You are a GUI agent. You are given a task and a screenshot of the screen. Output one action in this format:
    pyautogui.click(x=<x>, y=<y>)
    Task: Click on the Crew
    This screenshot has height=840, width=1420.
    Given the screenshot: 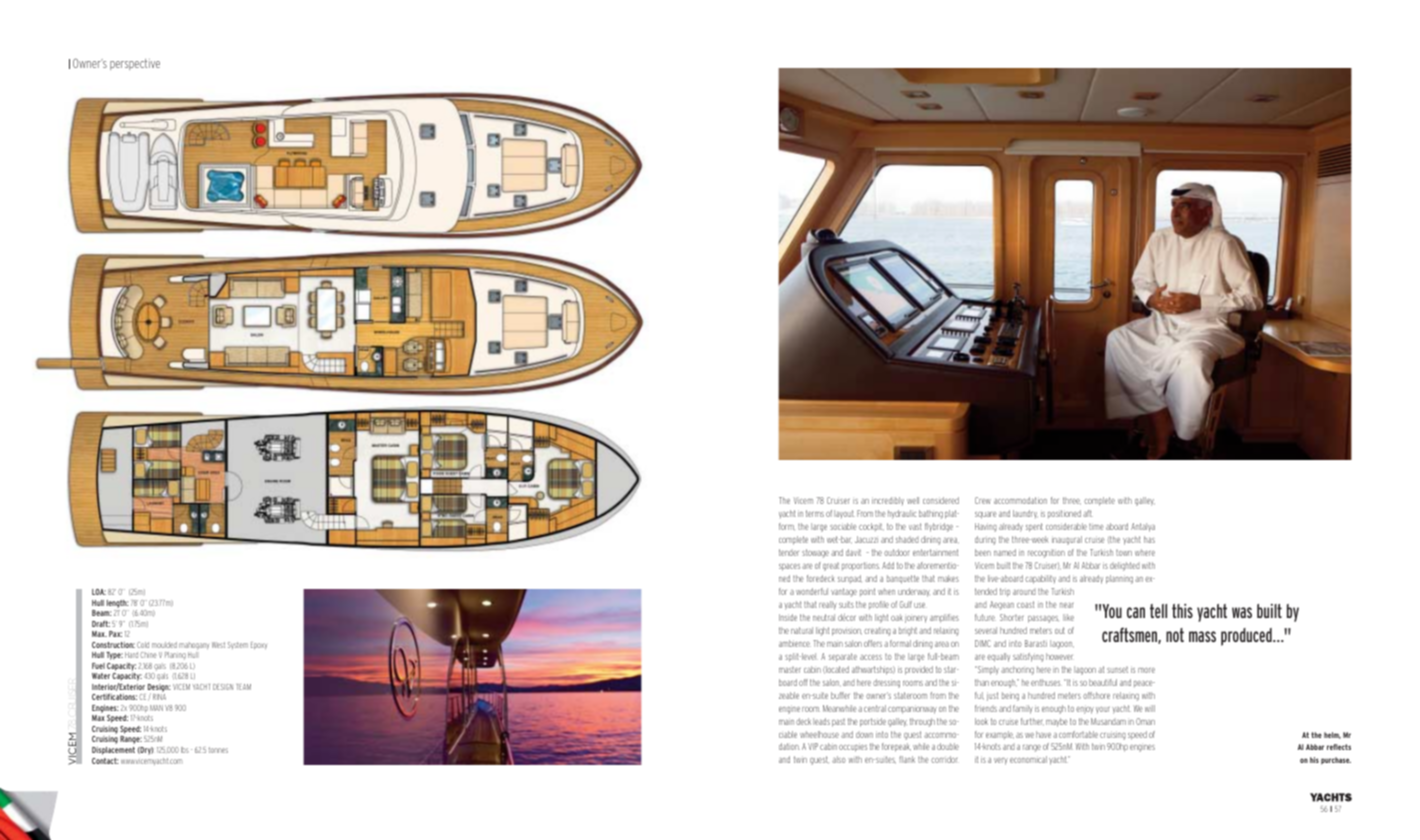 What is the action you would take?
    pyautogui.click(x=983, y=500)
